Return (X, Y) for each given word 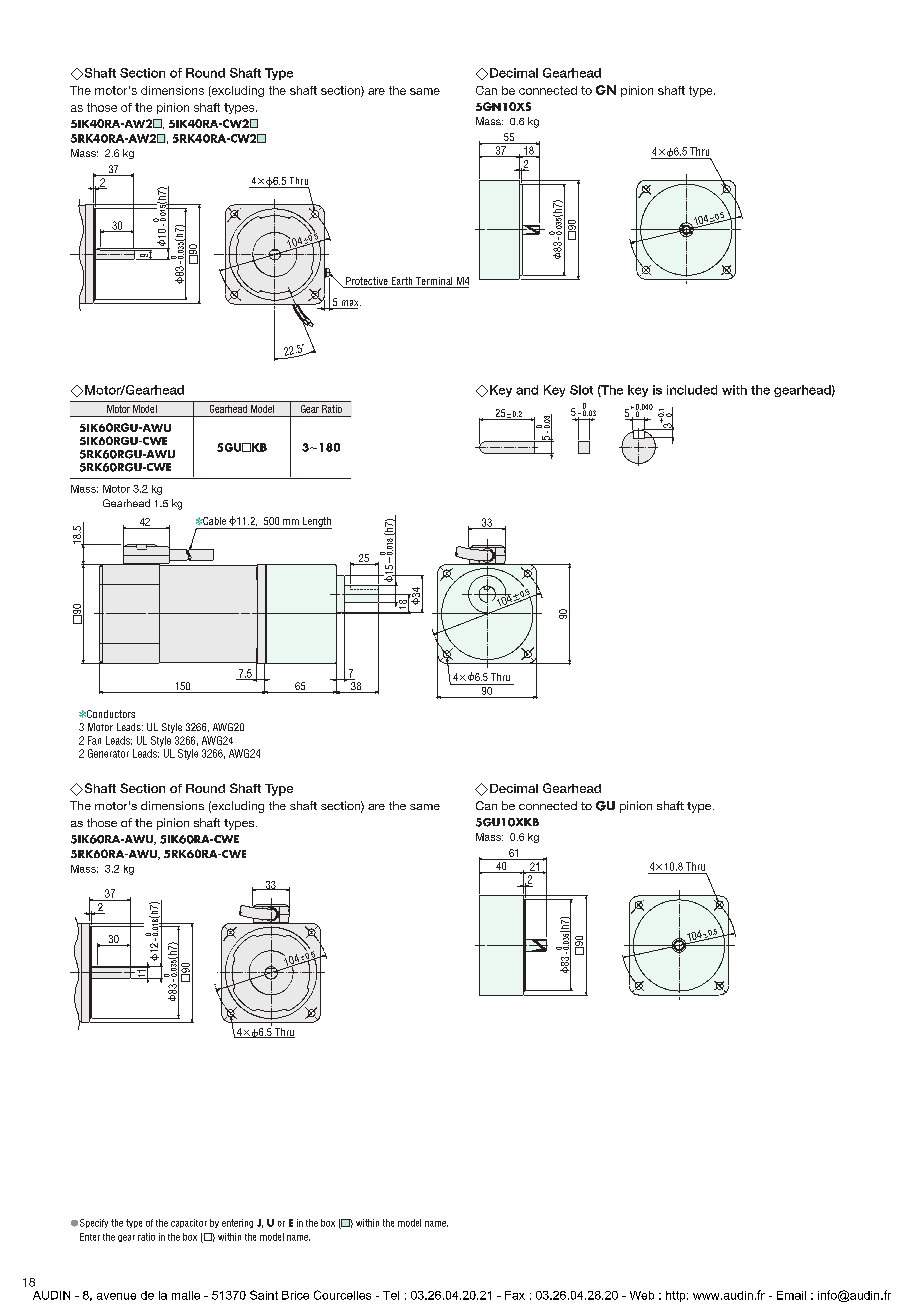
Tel (391, 1295)
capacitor (189, 1223)
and (527, 390)
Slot (581, 390)
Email (791, 1295)
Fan (94, 740)
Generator (108, 753)
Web (642, 1295)
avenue (116, 1296)
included (692, 390)
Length (316, 523)
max (350, 304)
